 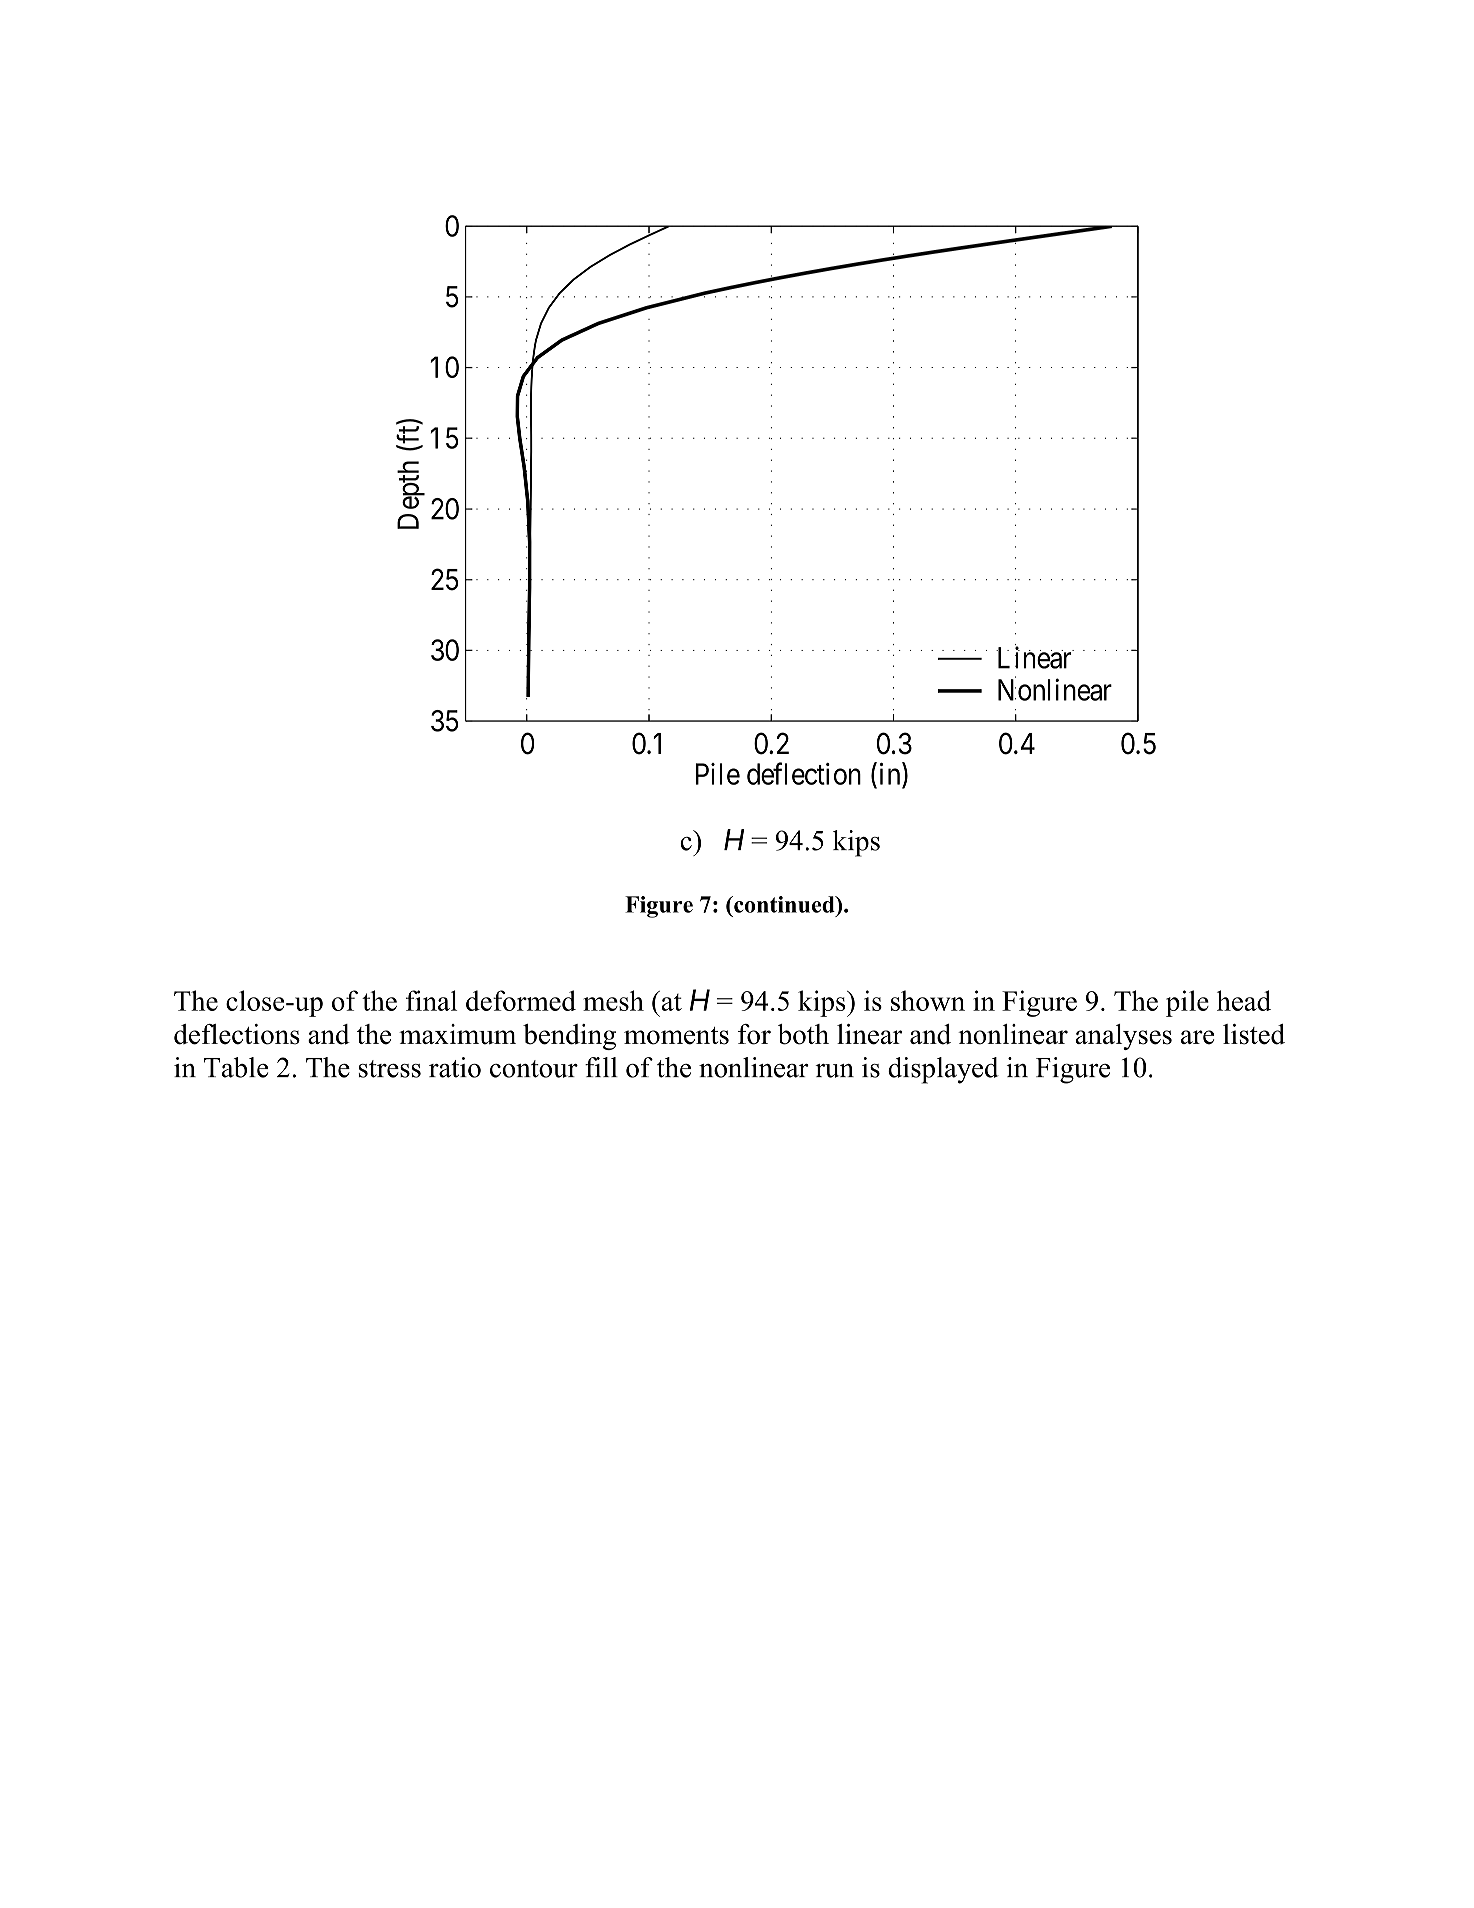 I want to click on shown, so click(x=928, y=1000).
